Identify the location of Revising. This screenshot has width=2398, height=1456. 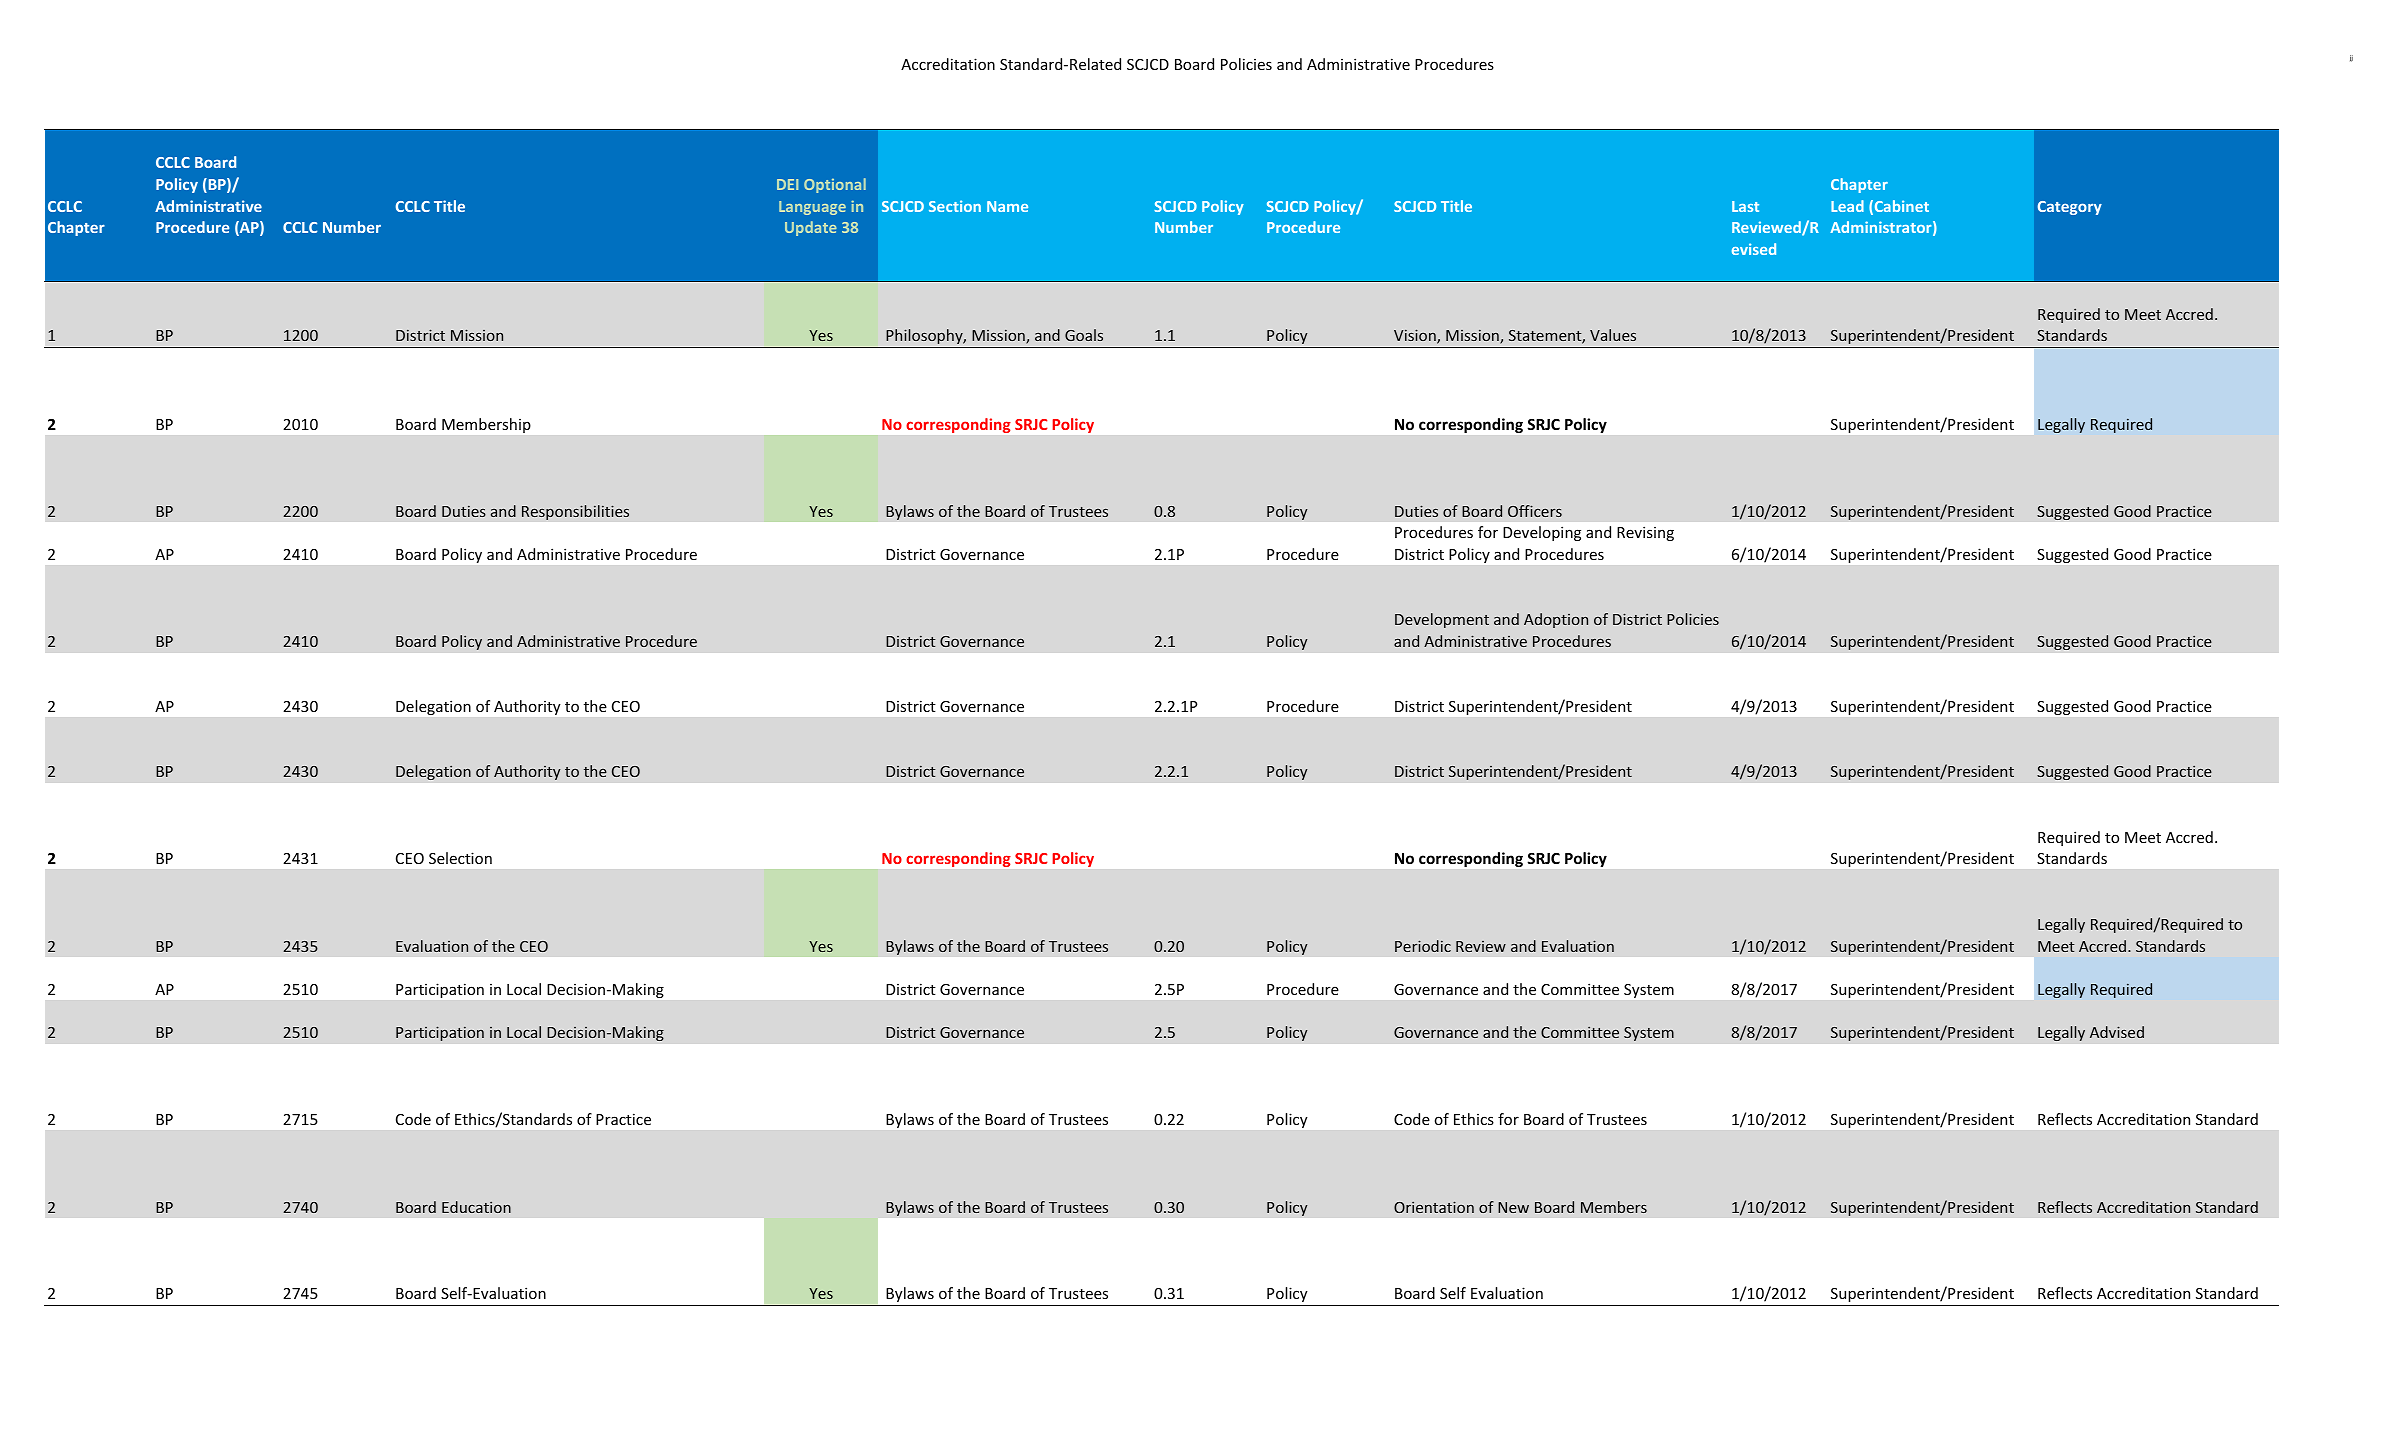
(1645, 533).
